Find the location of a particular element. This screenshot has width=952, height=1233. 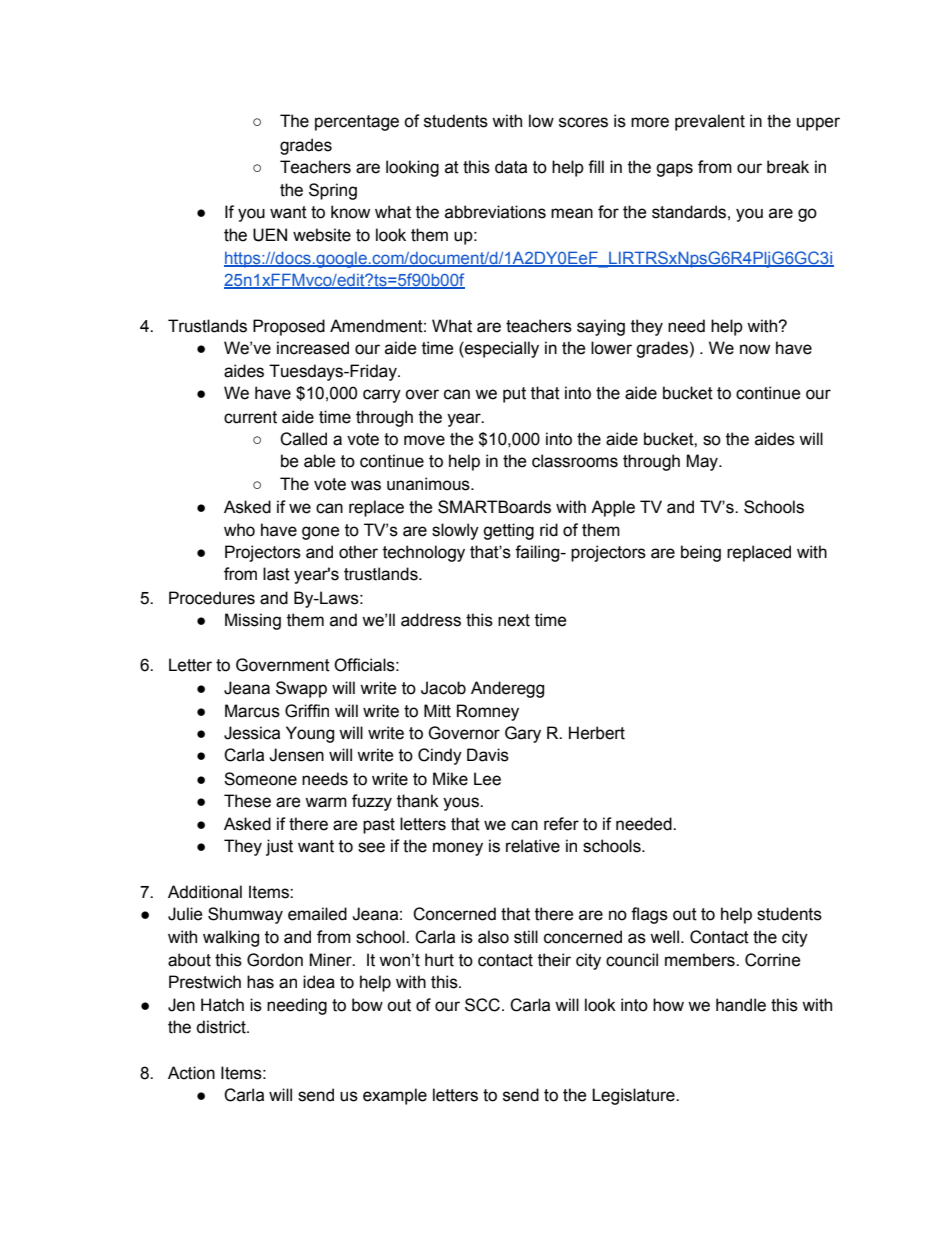

break is located at coordinates (788, 167).
